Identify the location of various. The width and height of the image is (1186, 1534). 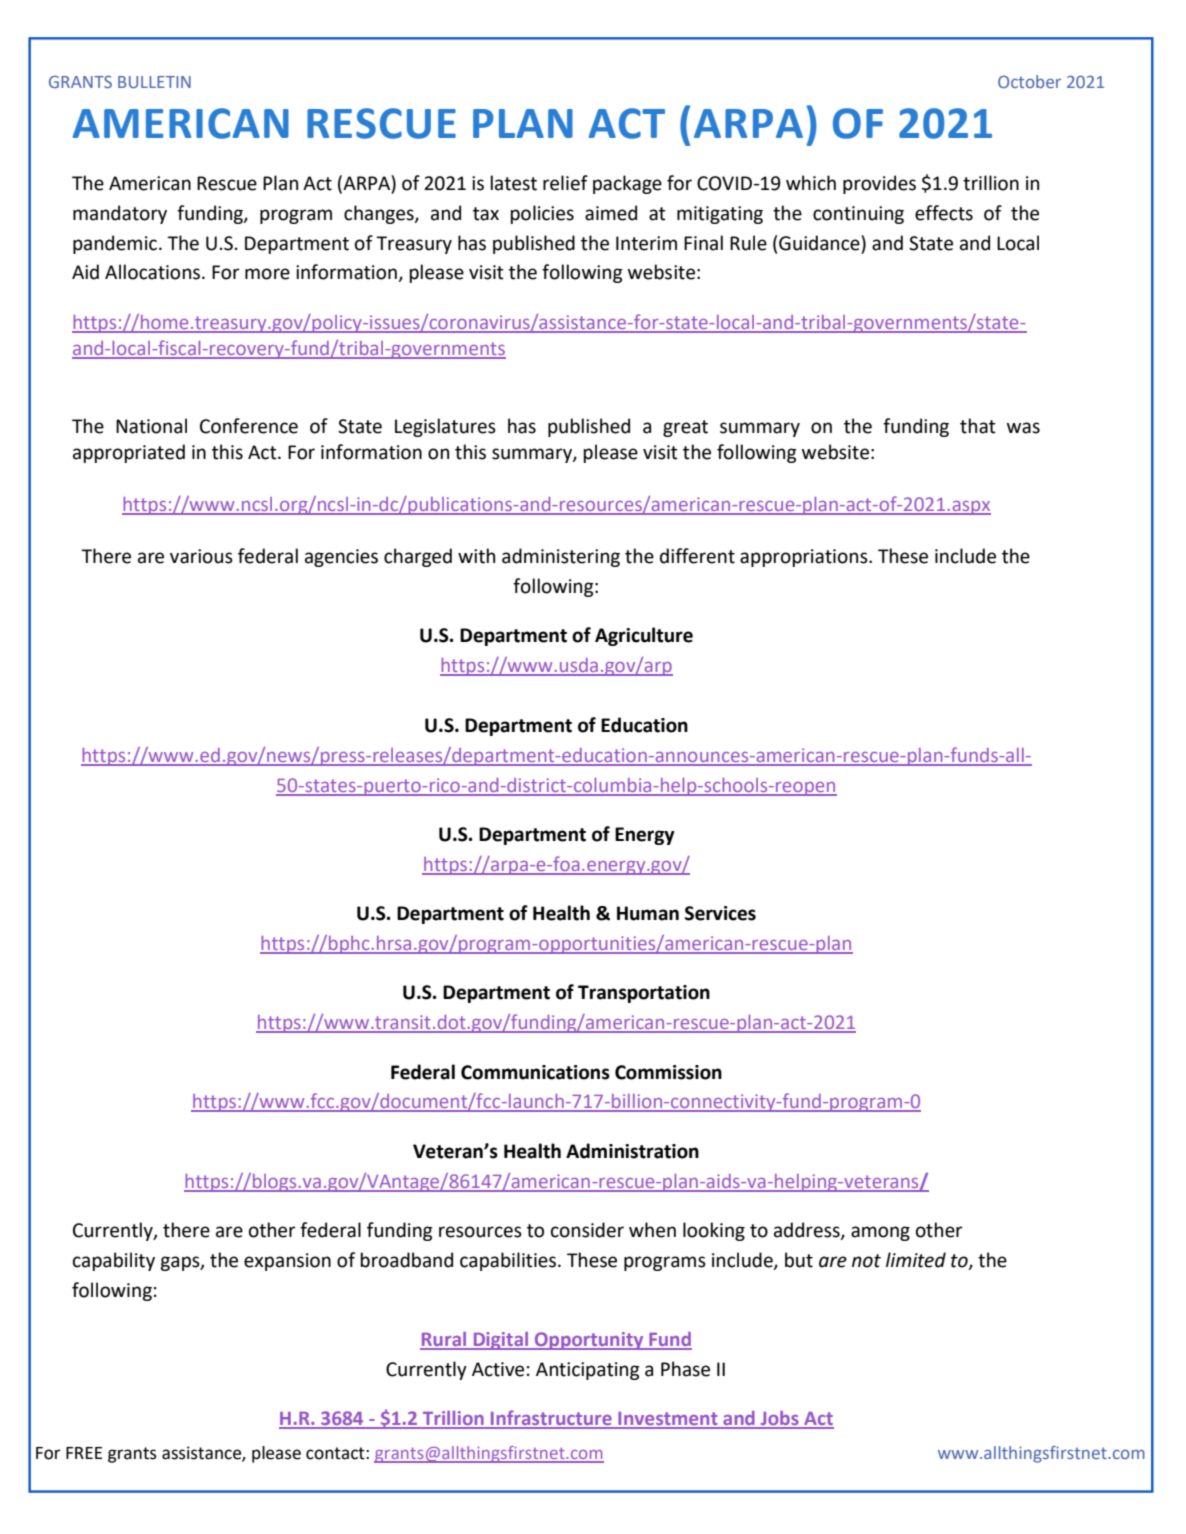
(201, 556).
